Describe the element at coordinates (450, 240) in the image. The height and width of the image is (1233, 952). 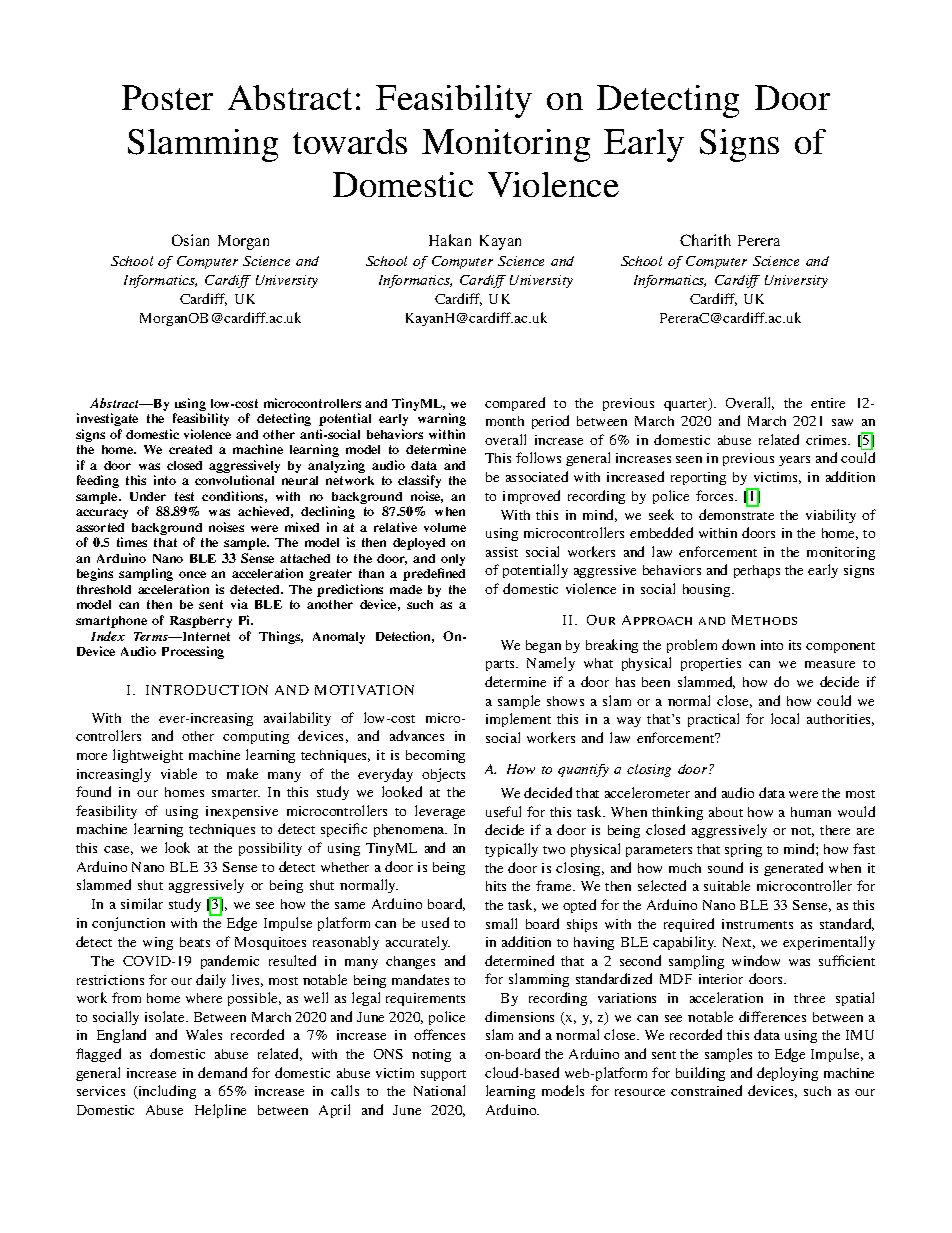
I see `Hakan` at that location.
